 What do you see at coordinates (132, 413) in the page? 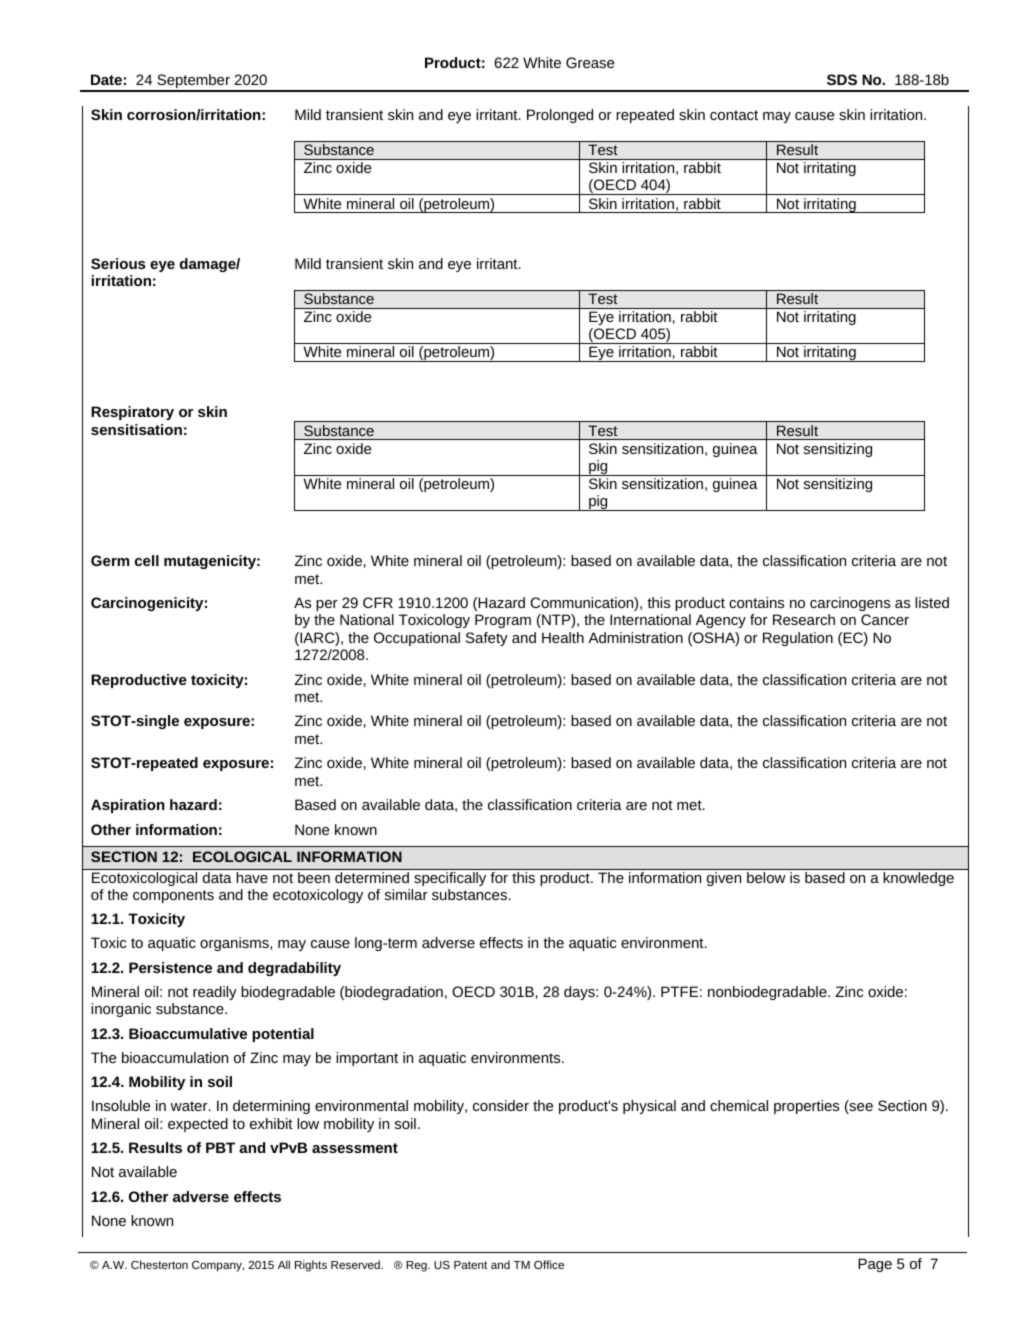
I see `Respiratory` at bounding box center [132, 413].
